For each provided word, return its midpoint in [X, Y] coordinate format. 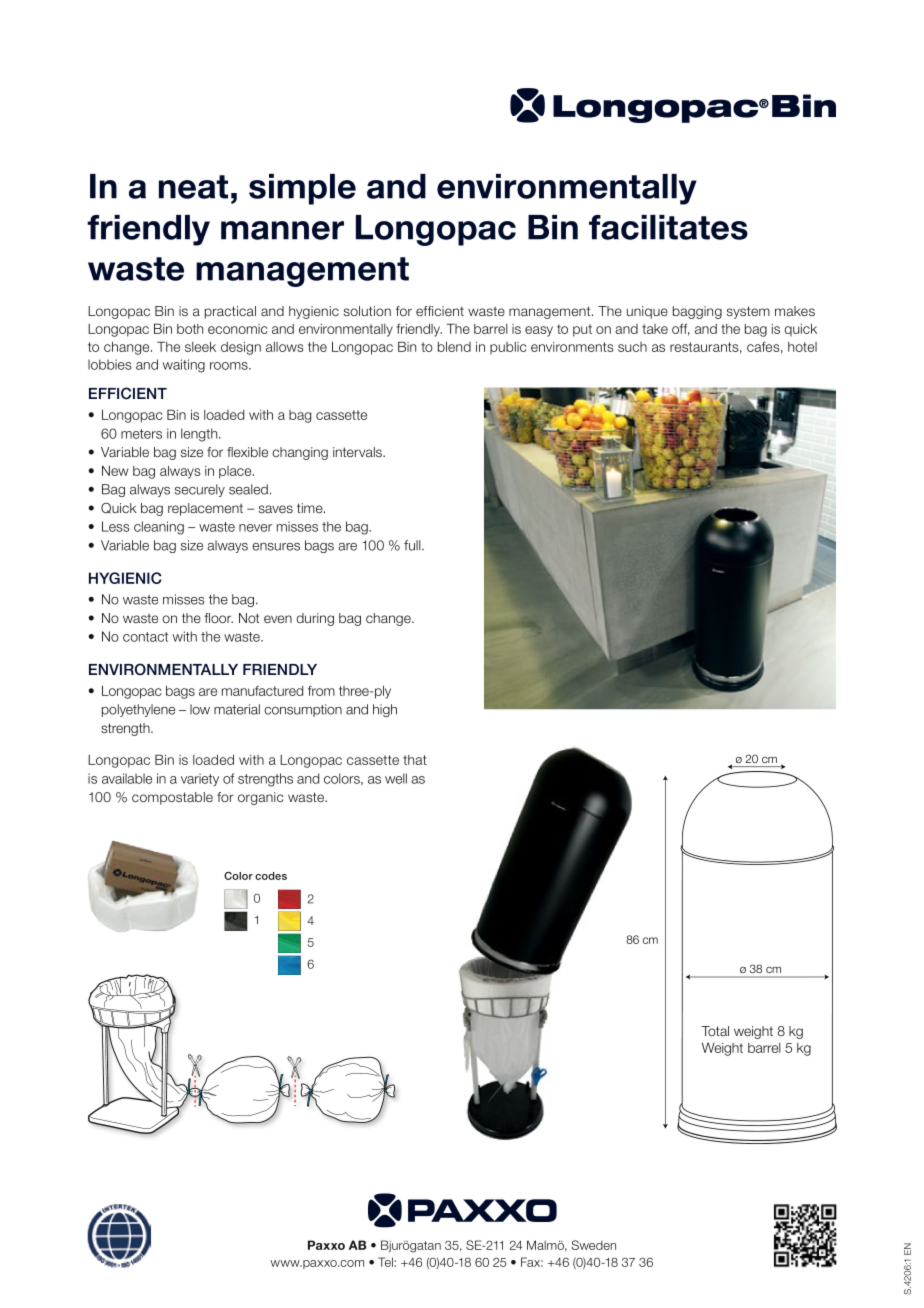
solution [367, 311]
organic [260, 798]
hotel [802, 347]
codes [271, 876]
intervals [358, 452]
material [237, 709]
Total [715, 1031]
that [415, 760]
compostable [172, 798]
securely [200, 490]
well [396, 778]
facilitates [668, 227]
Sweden [593, 1245]
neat [193, 187]
